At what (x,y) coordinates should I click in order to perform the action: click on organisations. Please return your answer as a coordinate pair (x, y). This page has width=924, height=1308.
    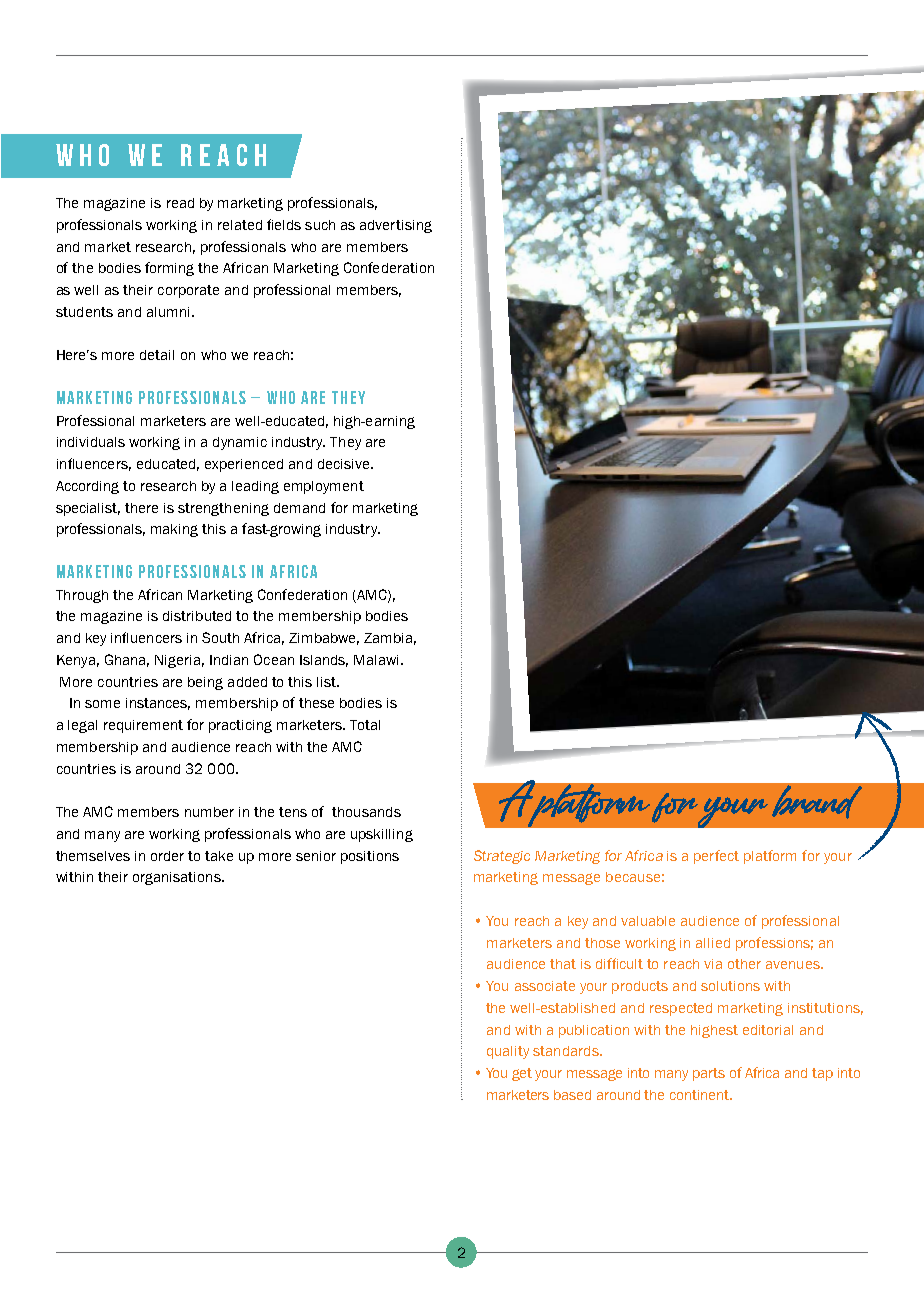
    Looking at the image, I should click on (178, 878).
